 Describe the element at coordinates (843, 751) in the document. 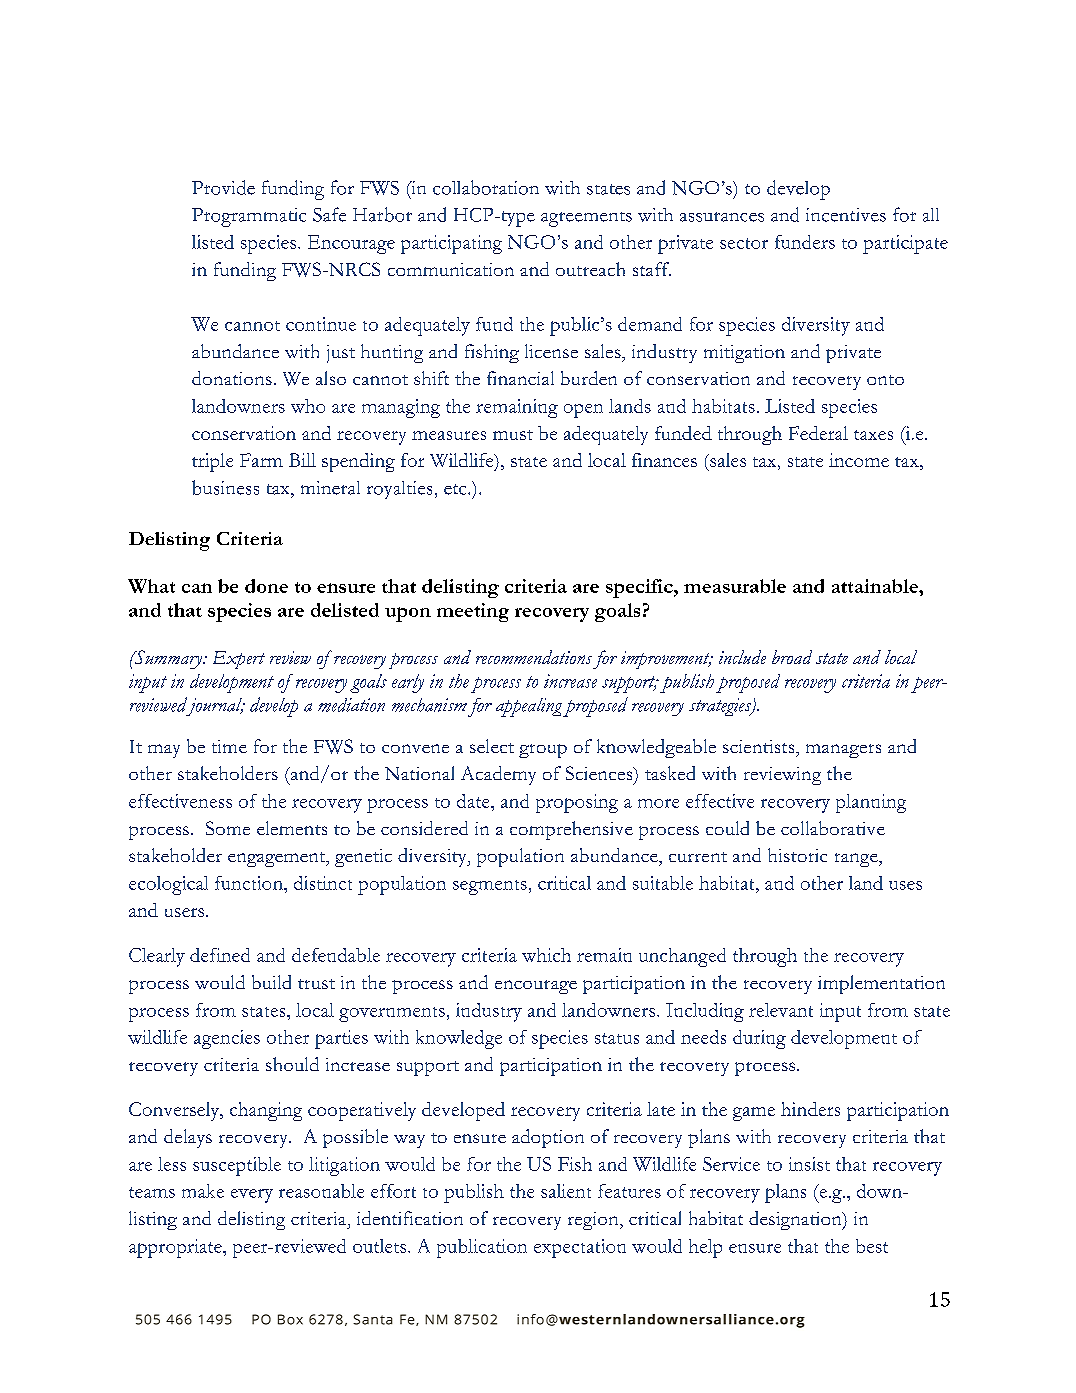

I see `managers` at that location.
